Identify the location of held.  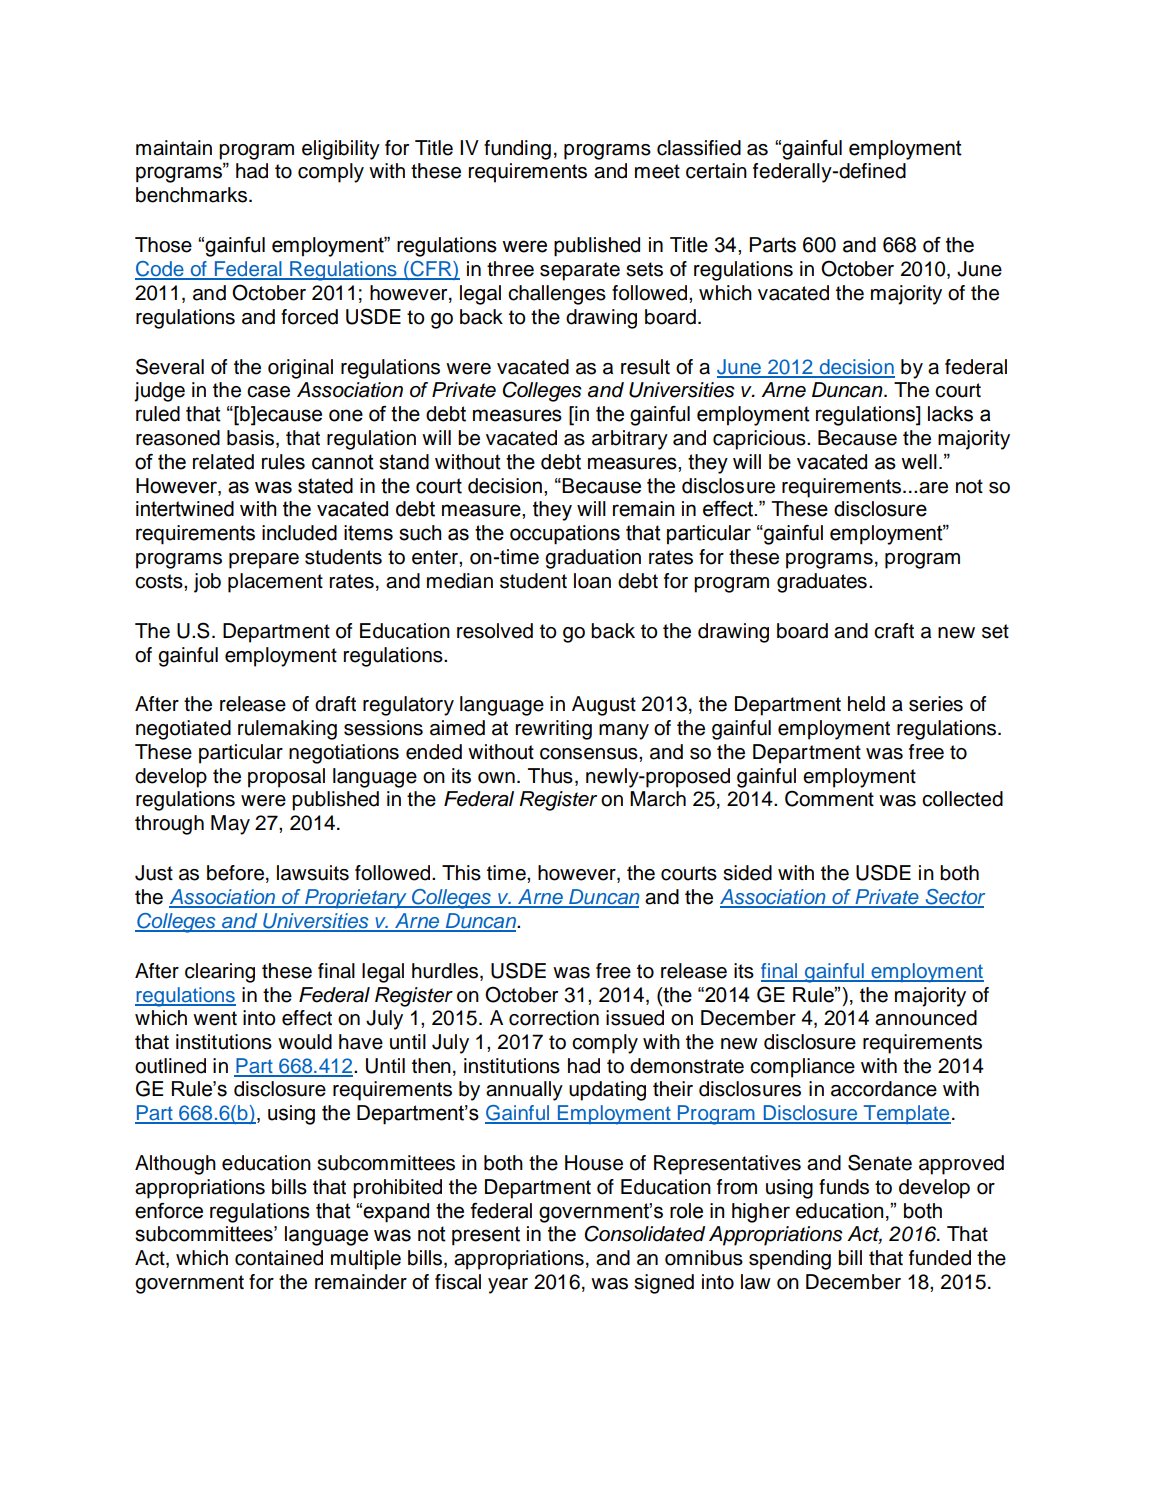
(866, 704).
